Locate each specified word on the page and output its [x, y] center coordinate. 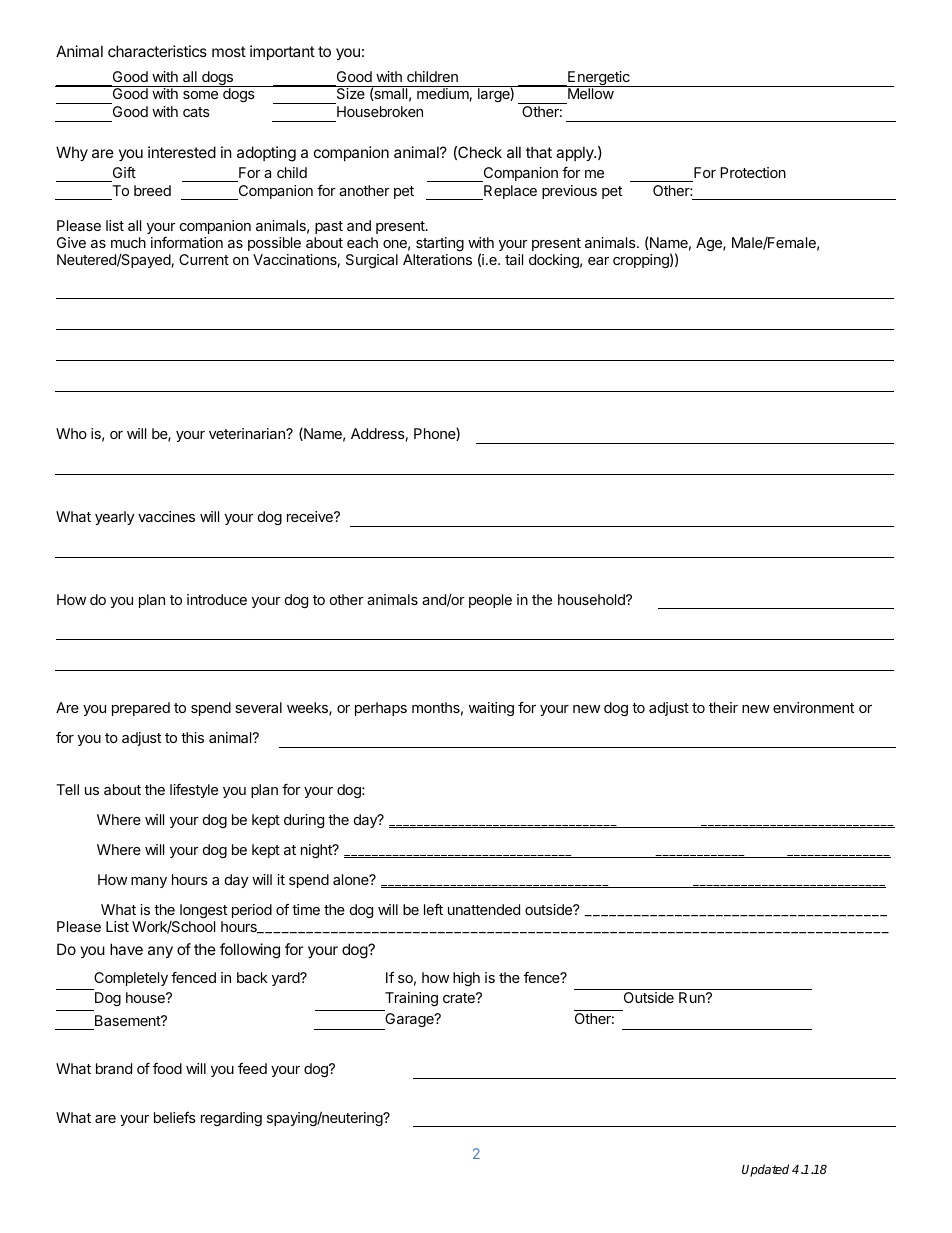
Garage [409, 1021]
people [490, 601]
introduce [217, 599]
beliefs [175, 1117]
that [539, 152]
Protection [753, 172]
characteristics [157, 51]
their [723, 707]
